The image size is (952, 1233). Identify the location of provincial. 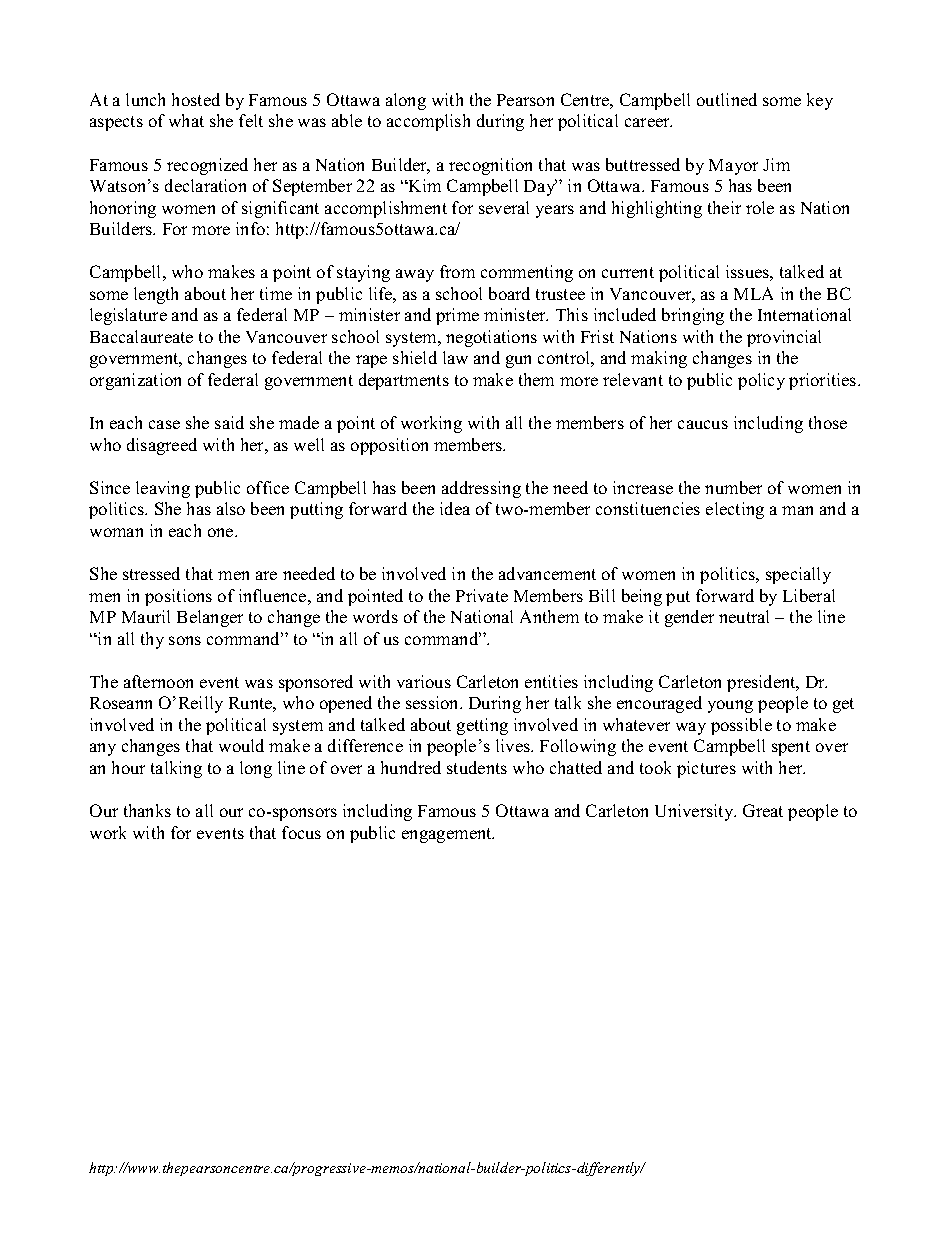
(784, 338).
